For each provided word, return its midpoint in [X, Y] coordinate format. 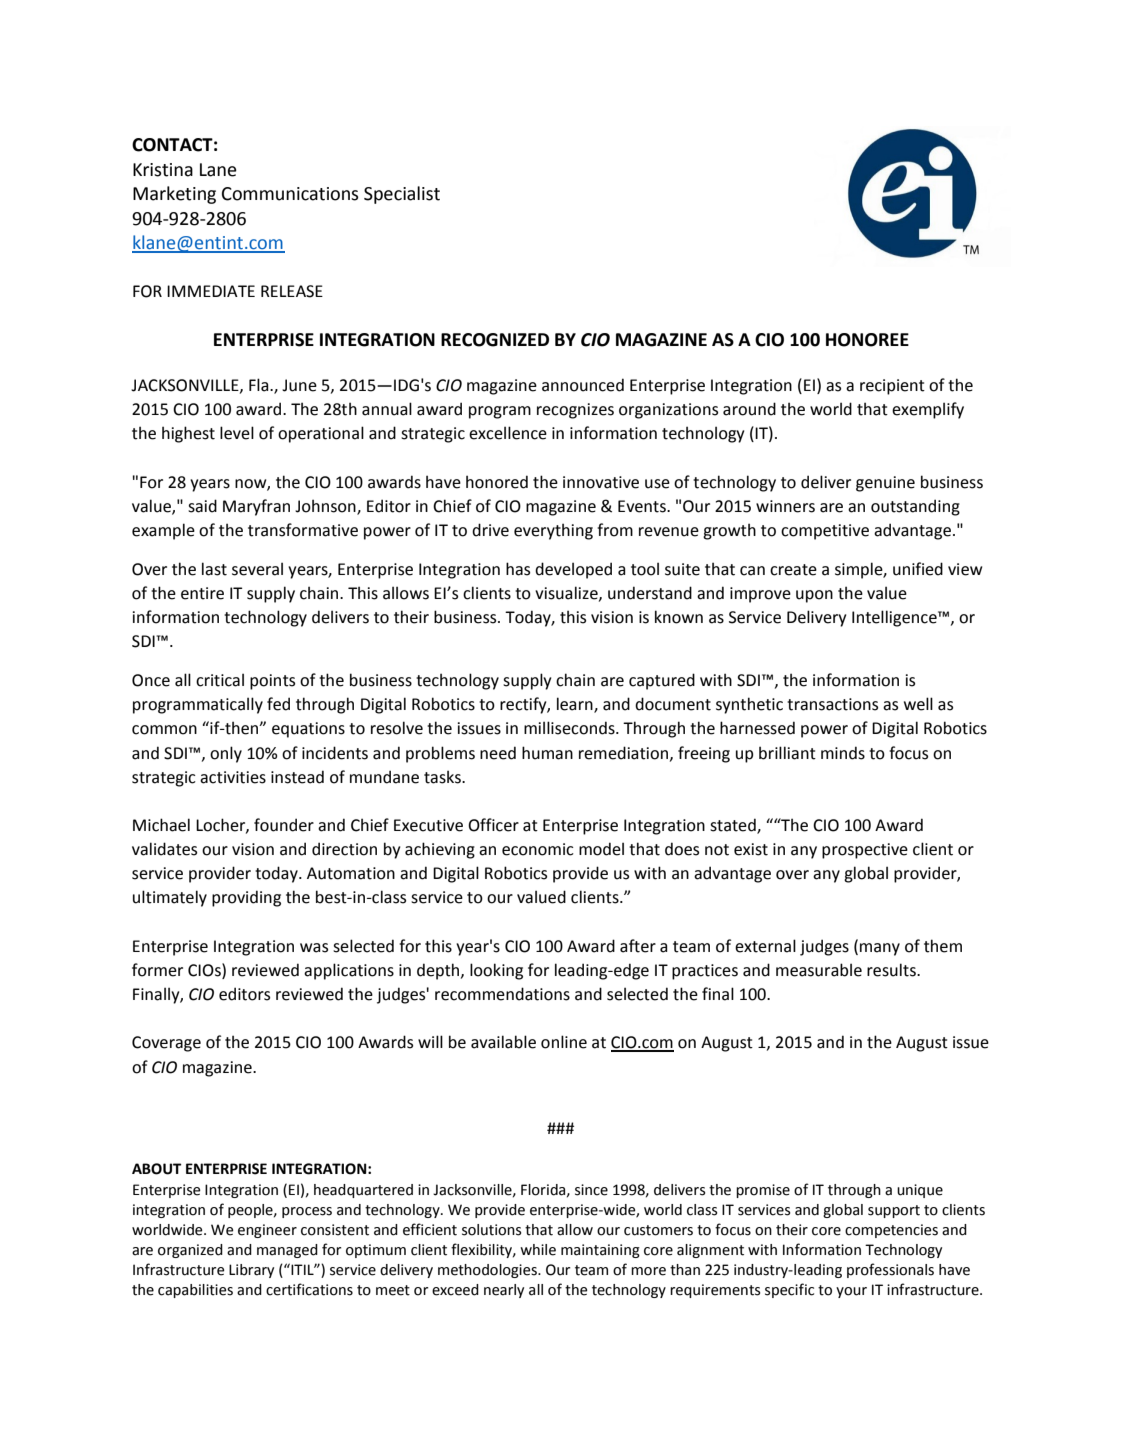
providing [246, 898]
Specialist [402, 195]
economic [538, 849]
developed [573, 570]
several [257, 569]
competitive [825, 532]
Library [251, 1271]
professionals [890, 1270]
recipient [892, 387]
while [538, 1250]
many [880, 949]
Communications [290, 194]
